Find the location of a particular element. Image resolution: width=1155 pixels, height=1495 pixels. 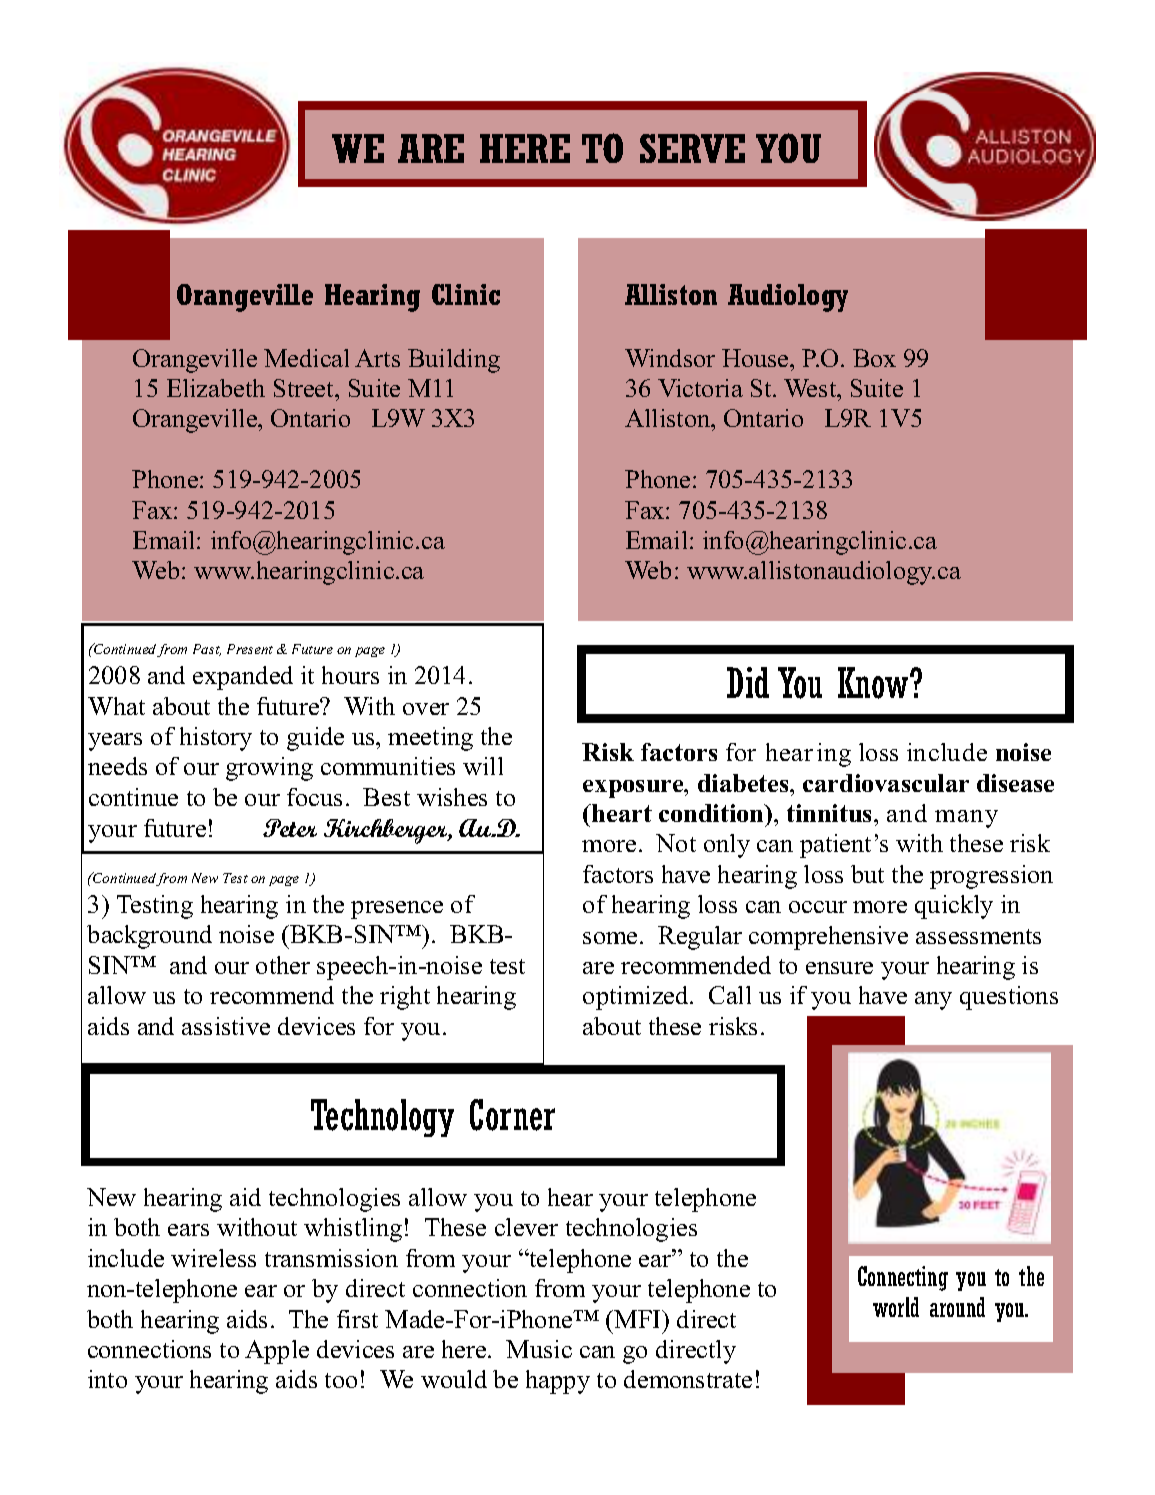

Box is located at coordinates (874, 358).
